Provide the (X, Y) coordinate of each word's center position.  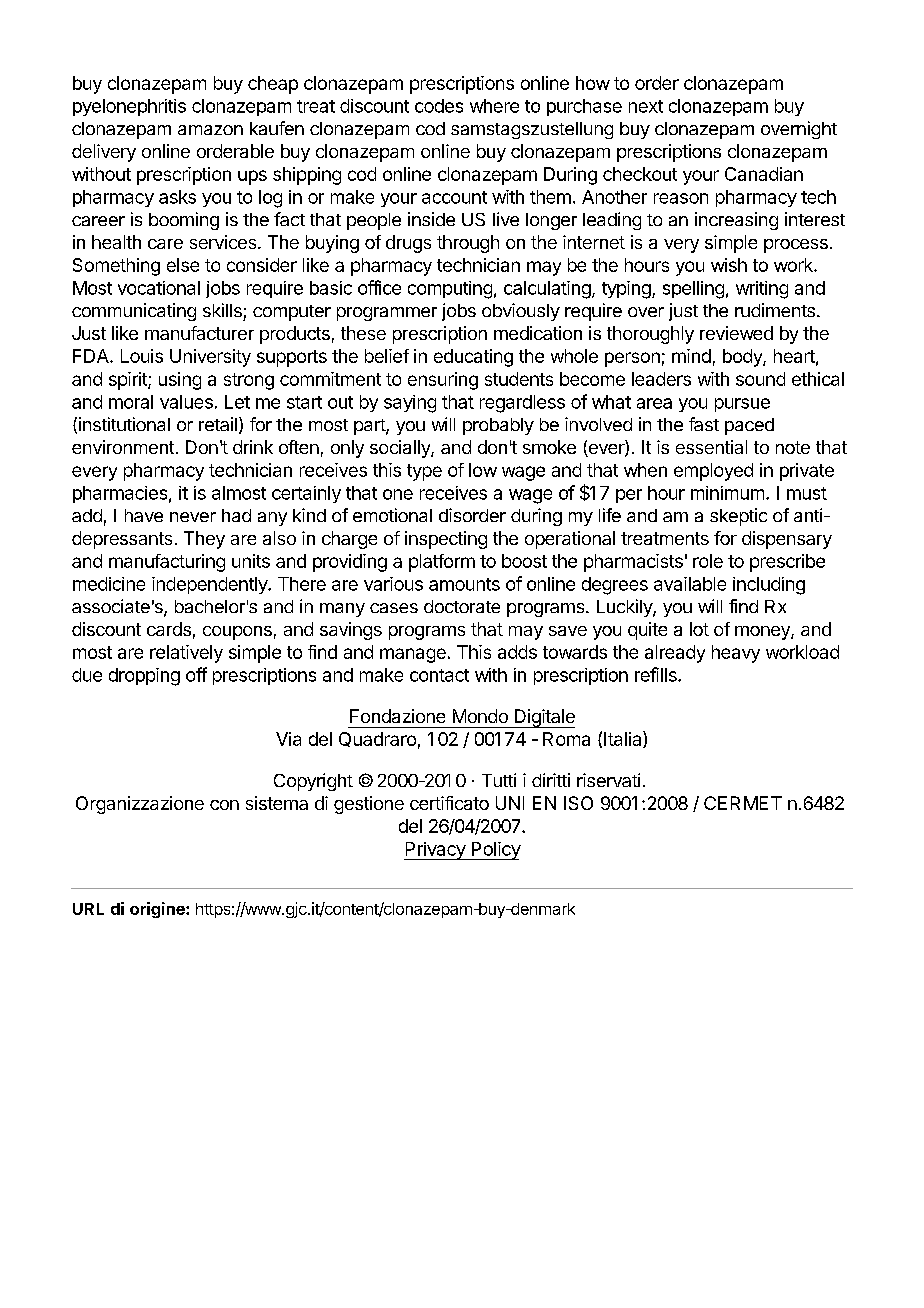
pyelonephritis (129, 107)
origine (158, 910)
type (424, 472)
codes (439, 106)
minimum (727, 493)
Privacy (435, 851)
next (646, 106)
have (144, 515)
